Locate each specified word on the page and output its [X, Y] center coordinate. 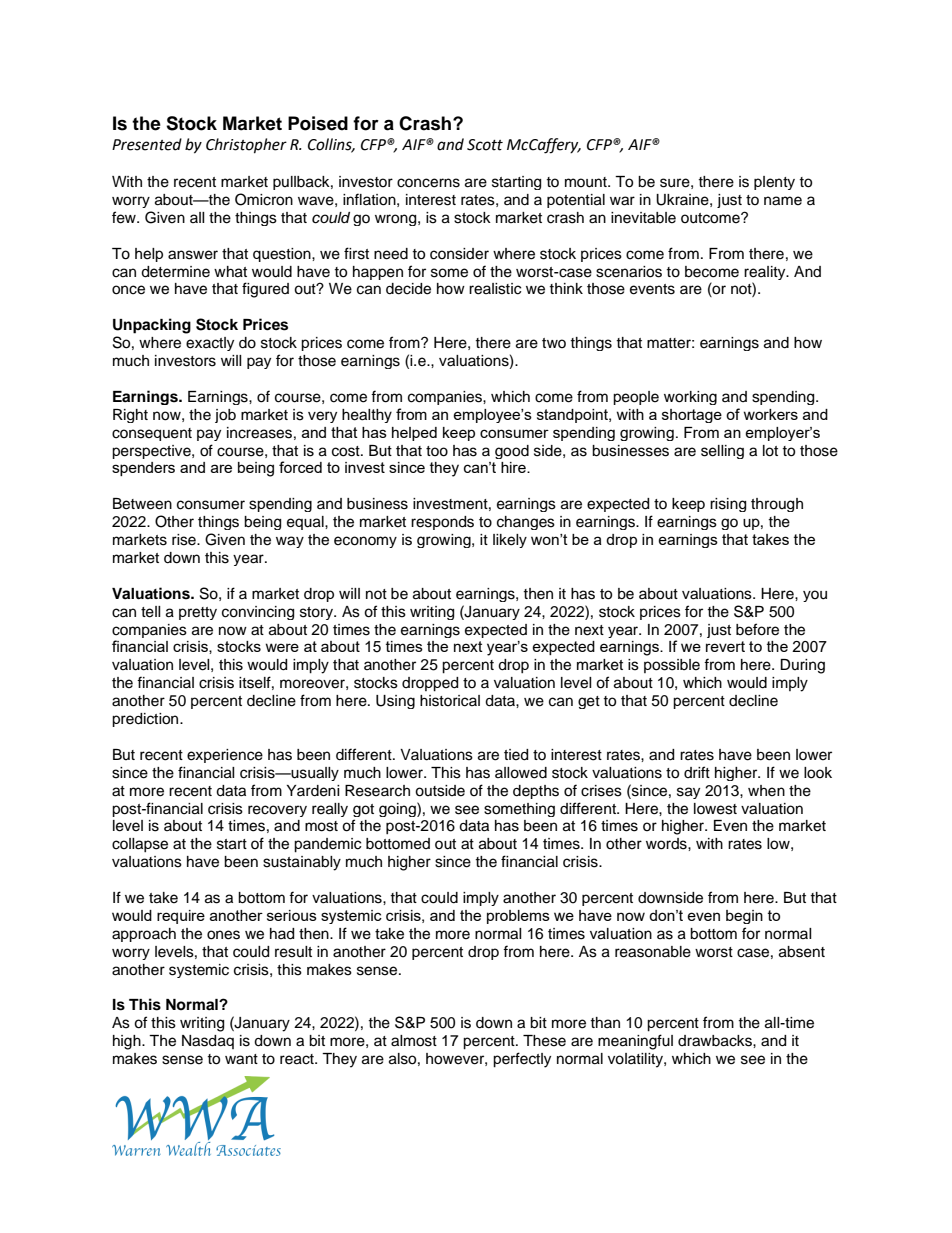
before [757, 629]
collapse [140, 845]
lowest [715, 809]
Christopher [246, 146]
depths [536, 792]
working [690, 398]
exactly [210, 344]
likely [510, 541]
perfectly [522, 1060]
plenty [774, 183]
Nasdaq [208, 1042]
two [554, 343]
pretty [198, 613]
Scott [485, 145]
